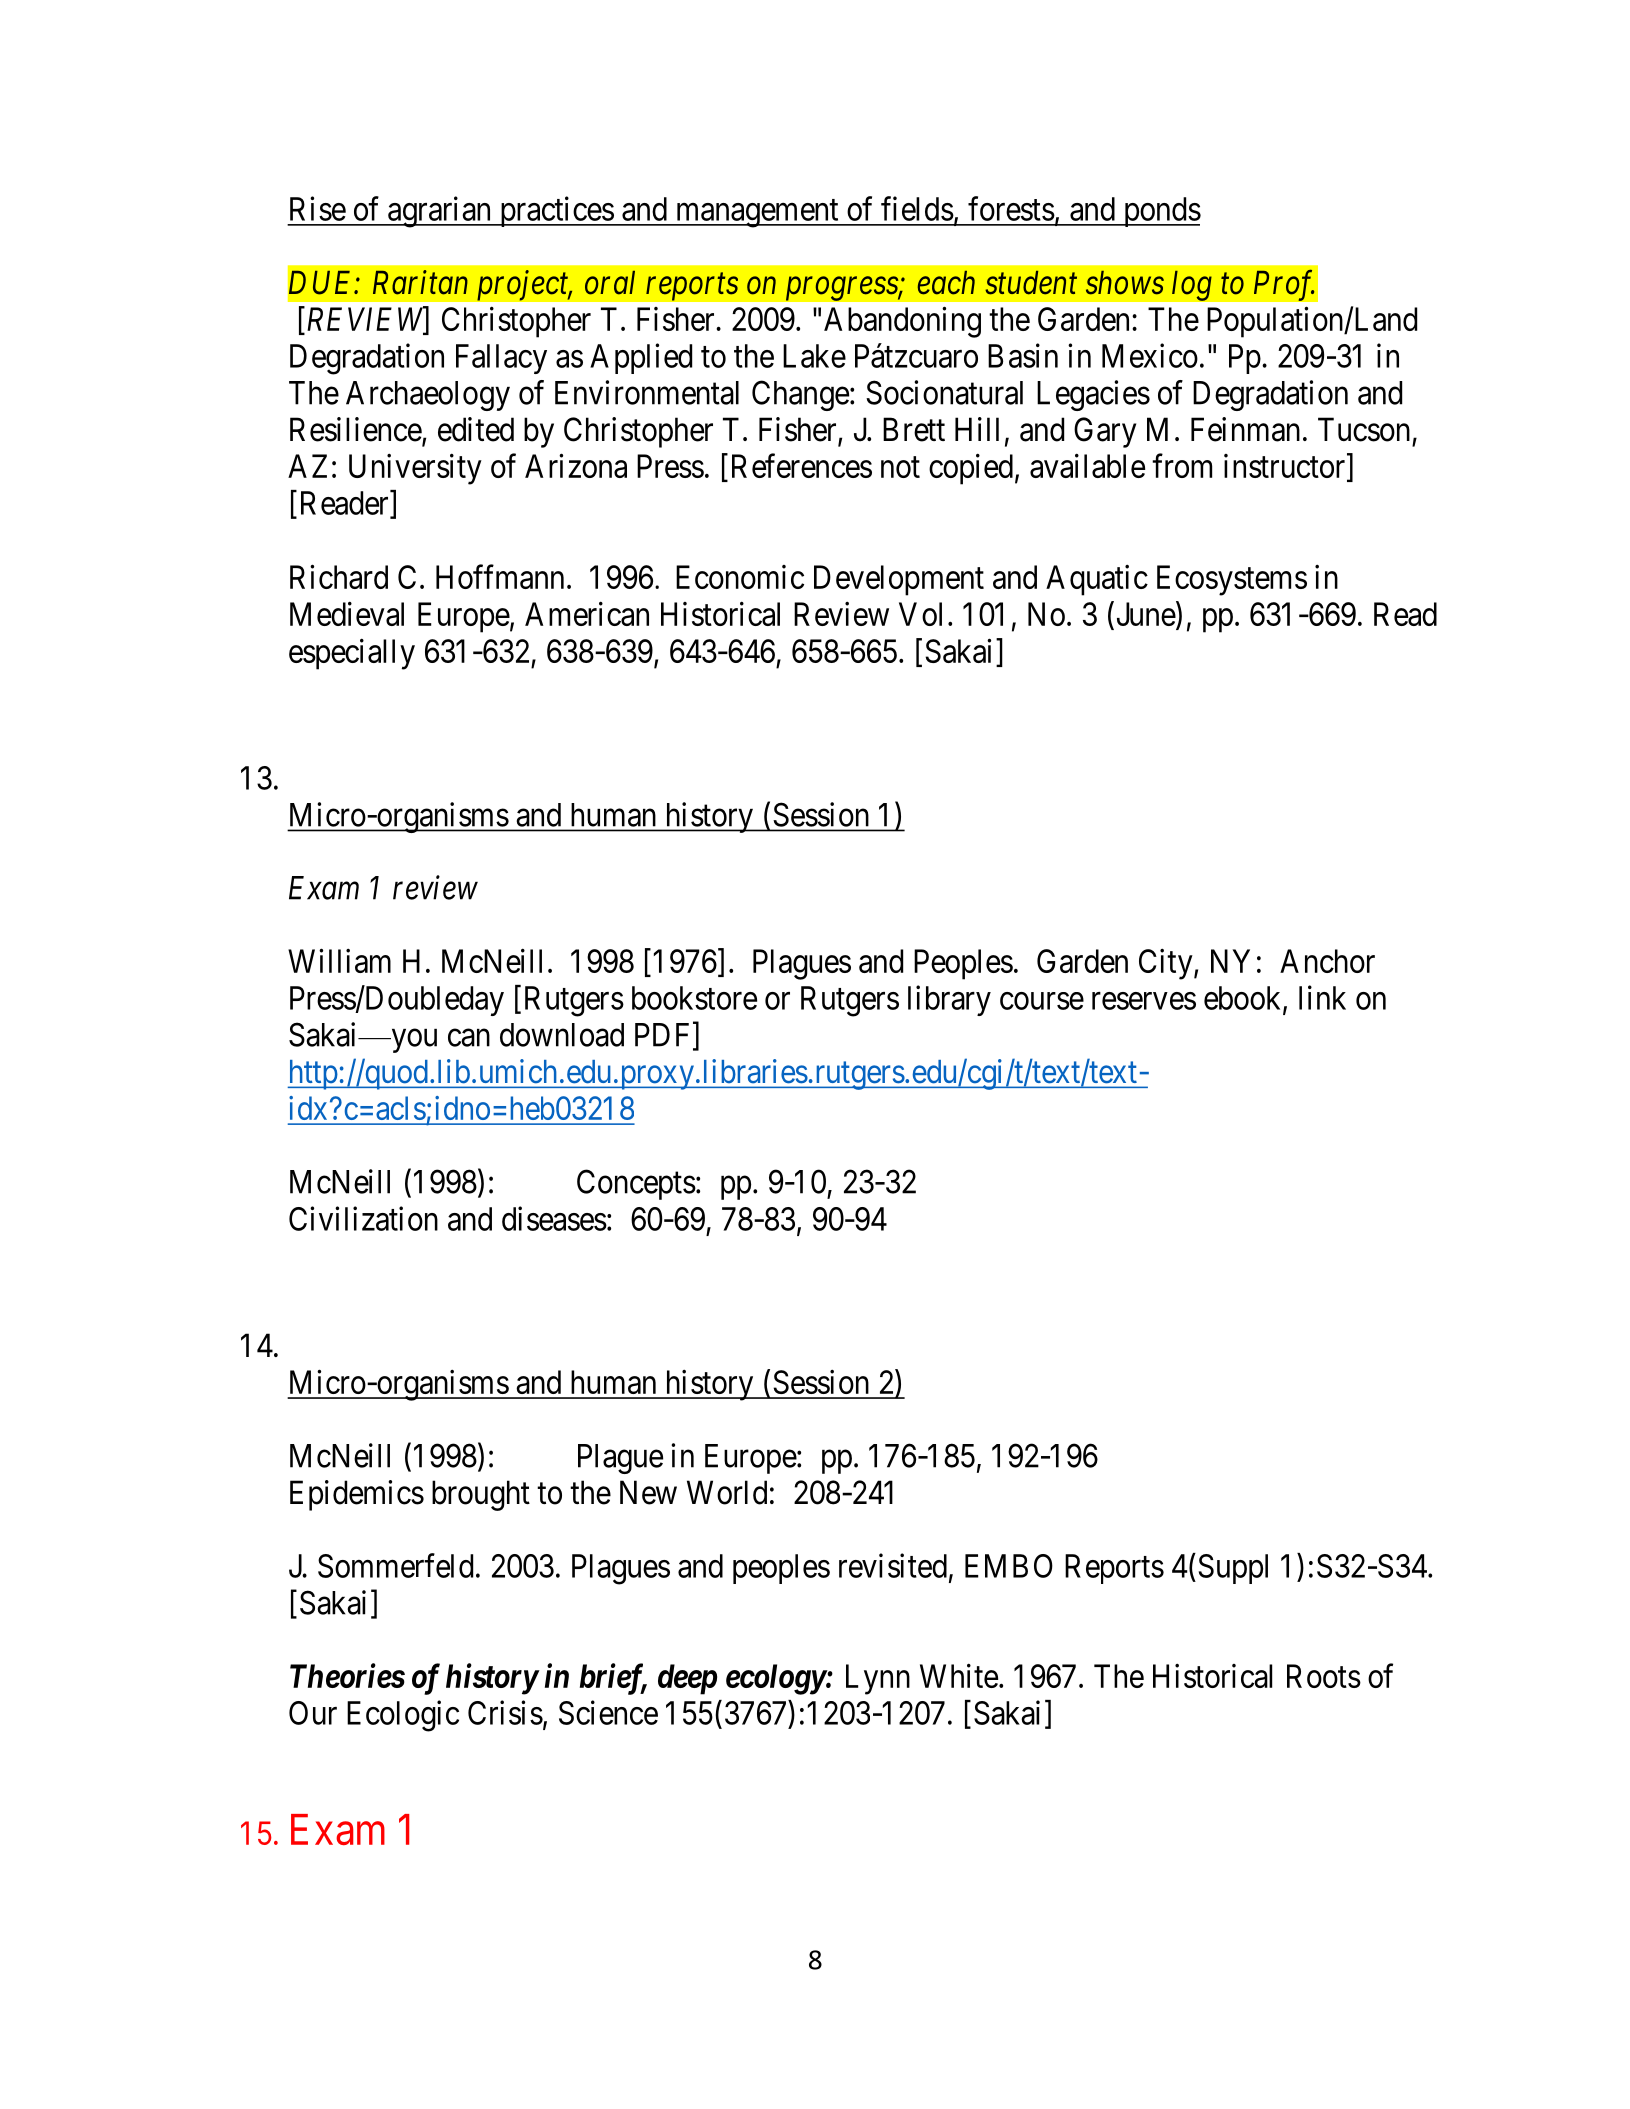  What do you see at coordinates (352, 654) in the screenshot?
I see `especially` at bounding box center [352, 654].
